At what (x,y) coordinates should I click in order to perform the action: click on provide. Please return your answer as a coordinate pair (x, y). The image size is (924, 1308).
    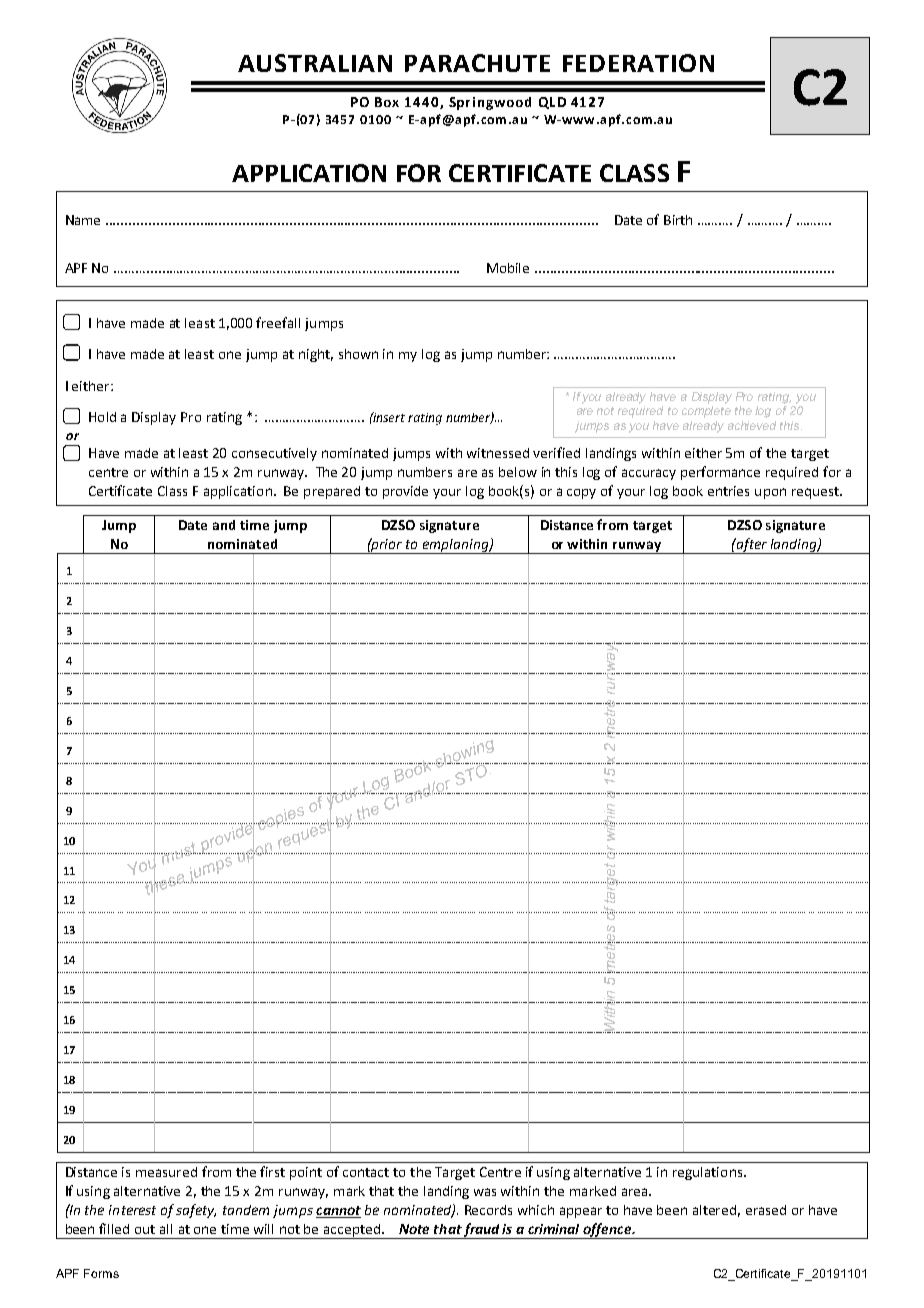
    Looking at the image, I should click on (405, 492).
